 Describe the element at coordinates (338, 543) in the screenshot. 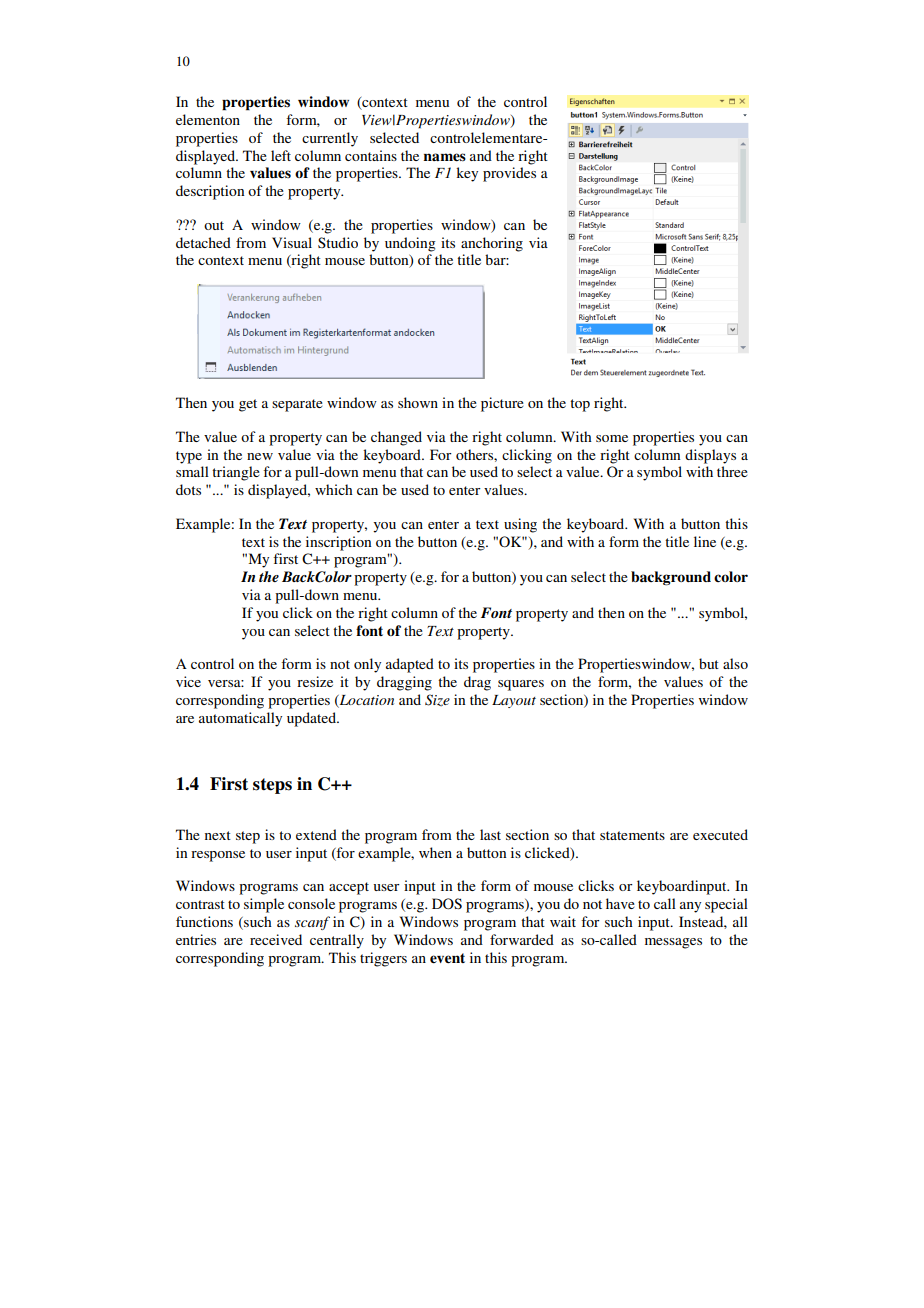

I see `inscription` at that location.
